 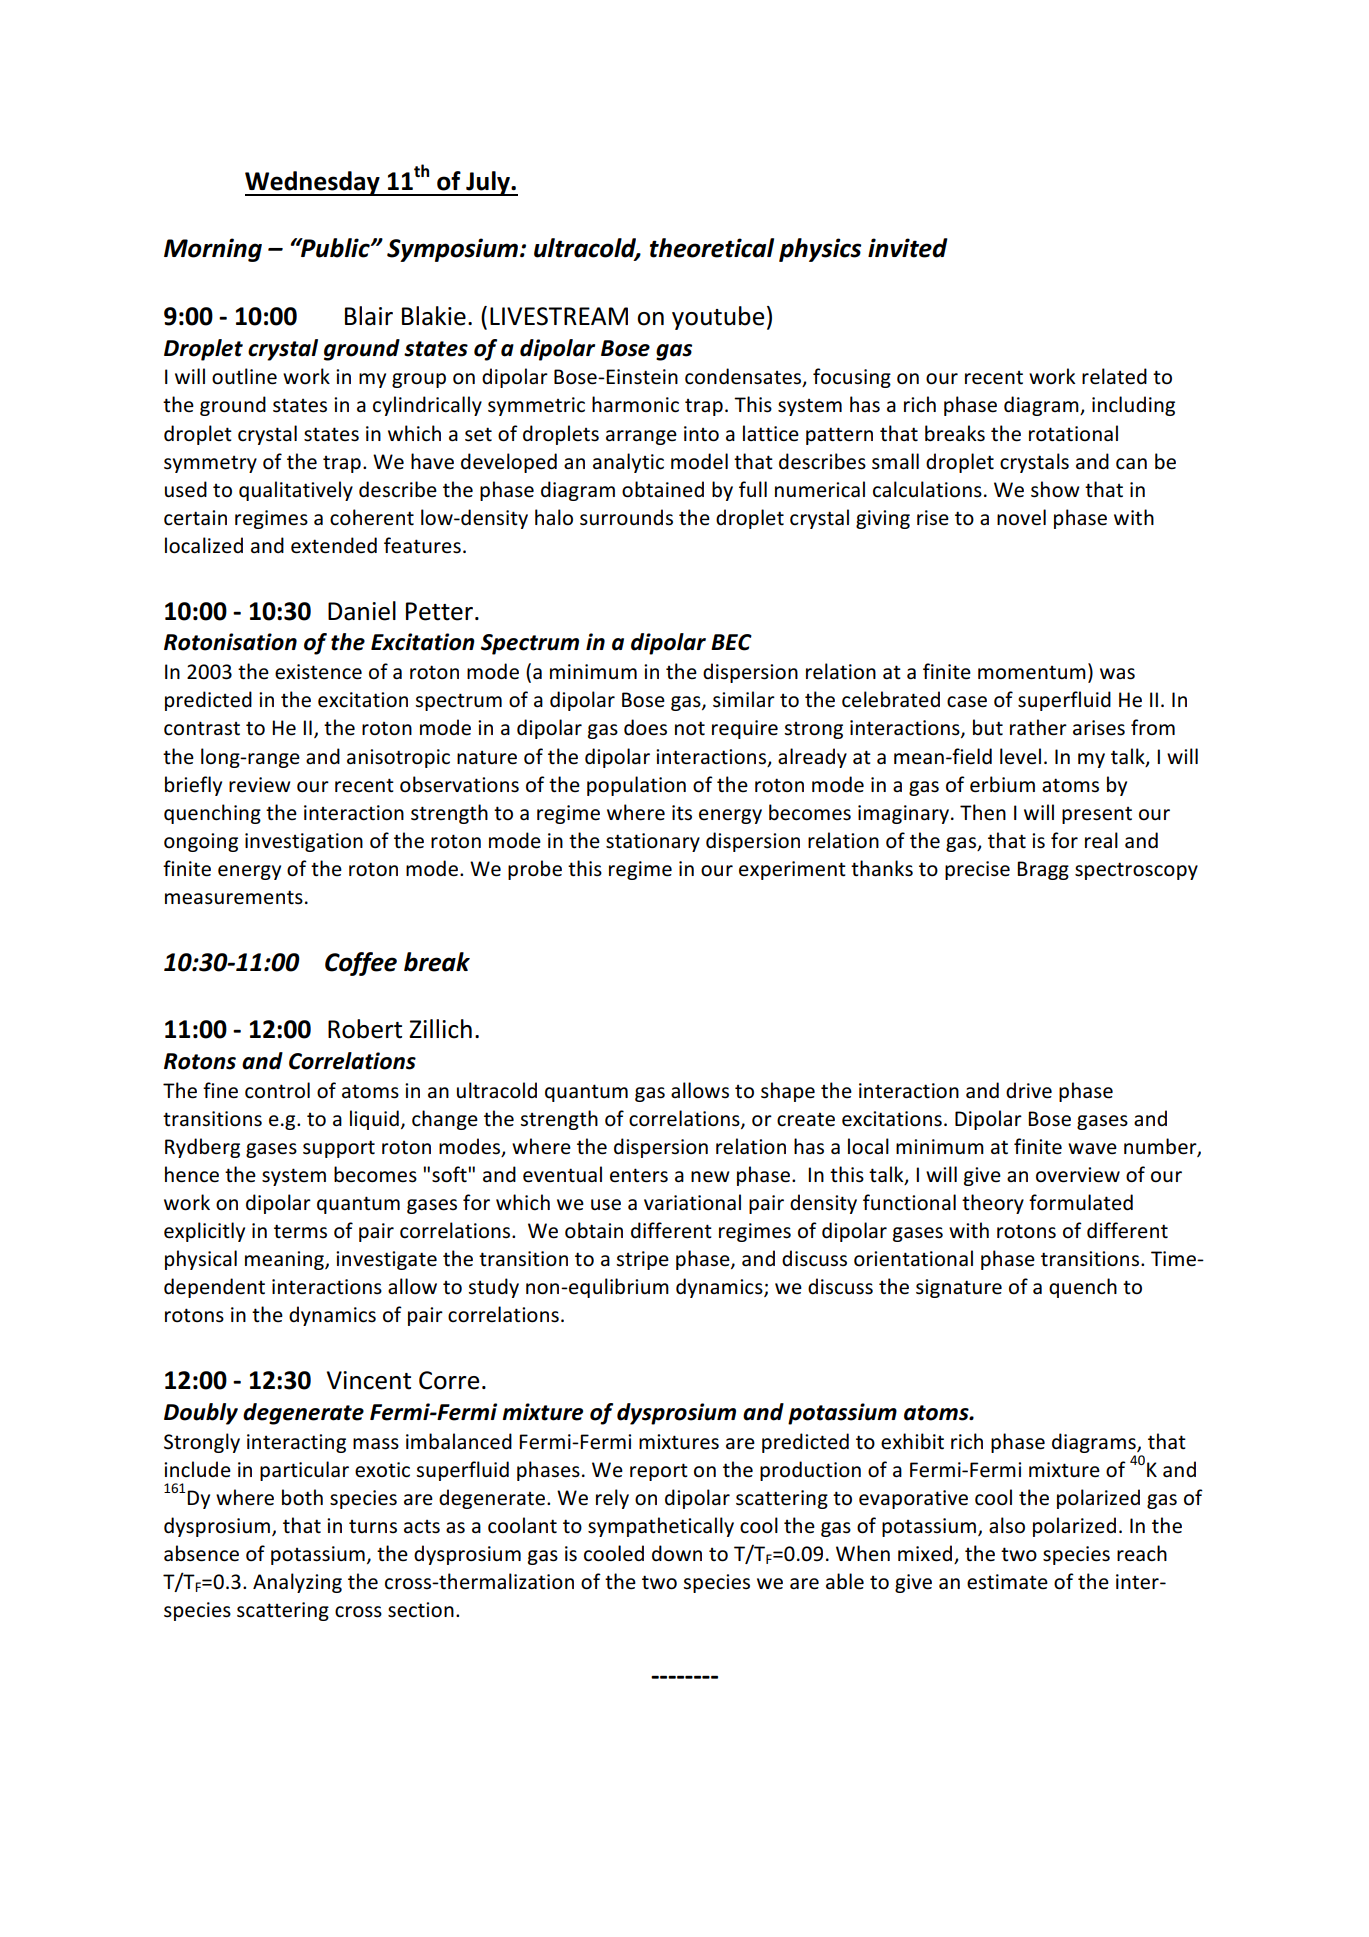 I want to click on invited, so click(x=908, y=248).
